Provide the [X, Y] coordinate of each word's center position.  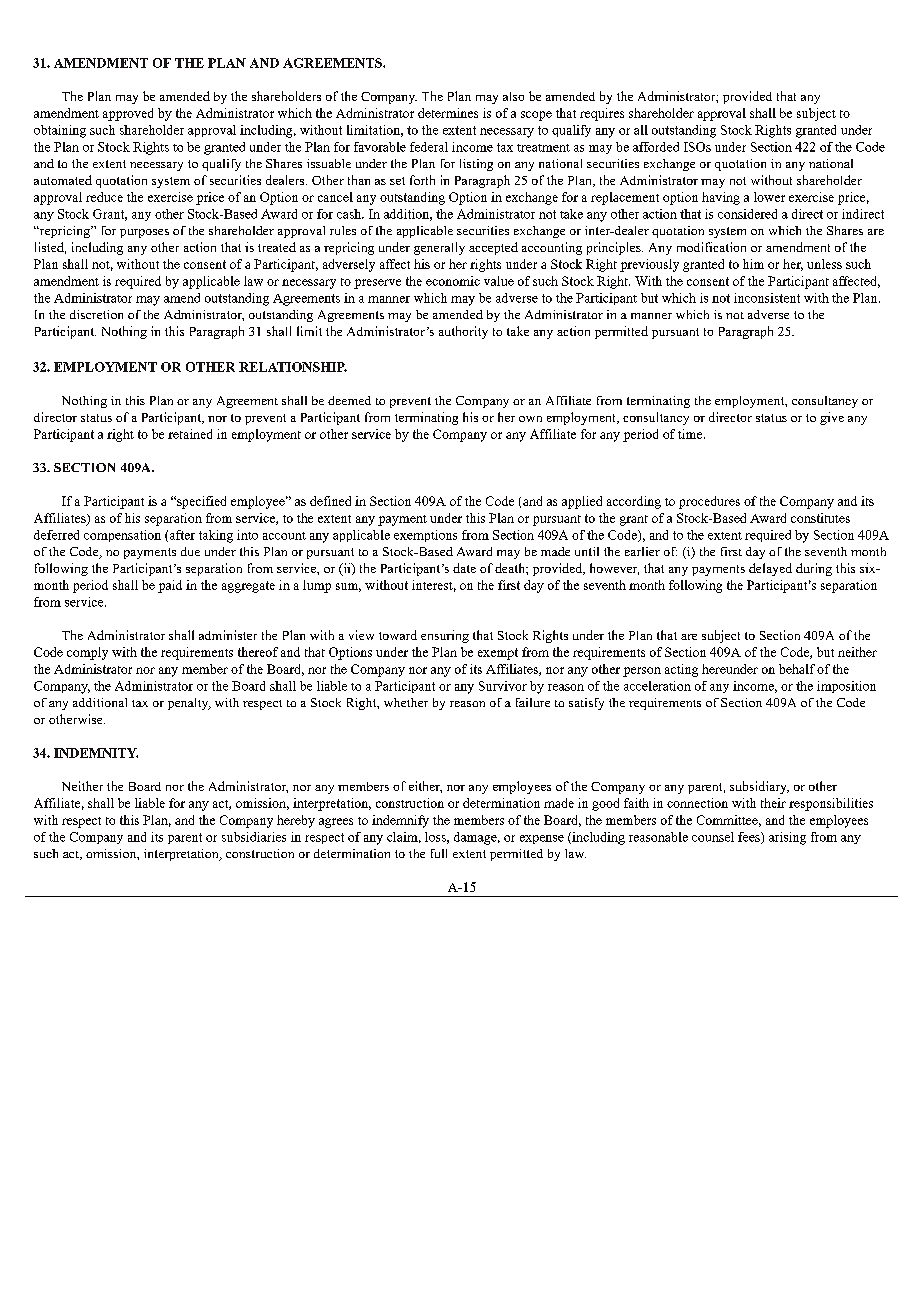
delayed [770, 569]
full [439, 853]
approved [128, 114]
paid [170, 586]
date [464, 568]
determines [448, 113]
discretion [96, 314]
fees [750, 838]
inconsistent [767, 298]
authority [463, 332]
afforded [656, 147]
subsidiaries [254, 837]
